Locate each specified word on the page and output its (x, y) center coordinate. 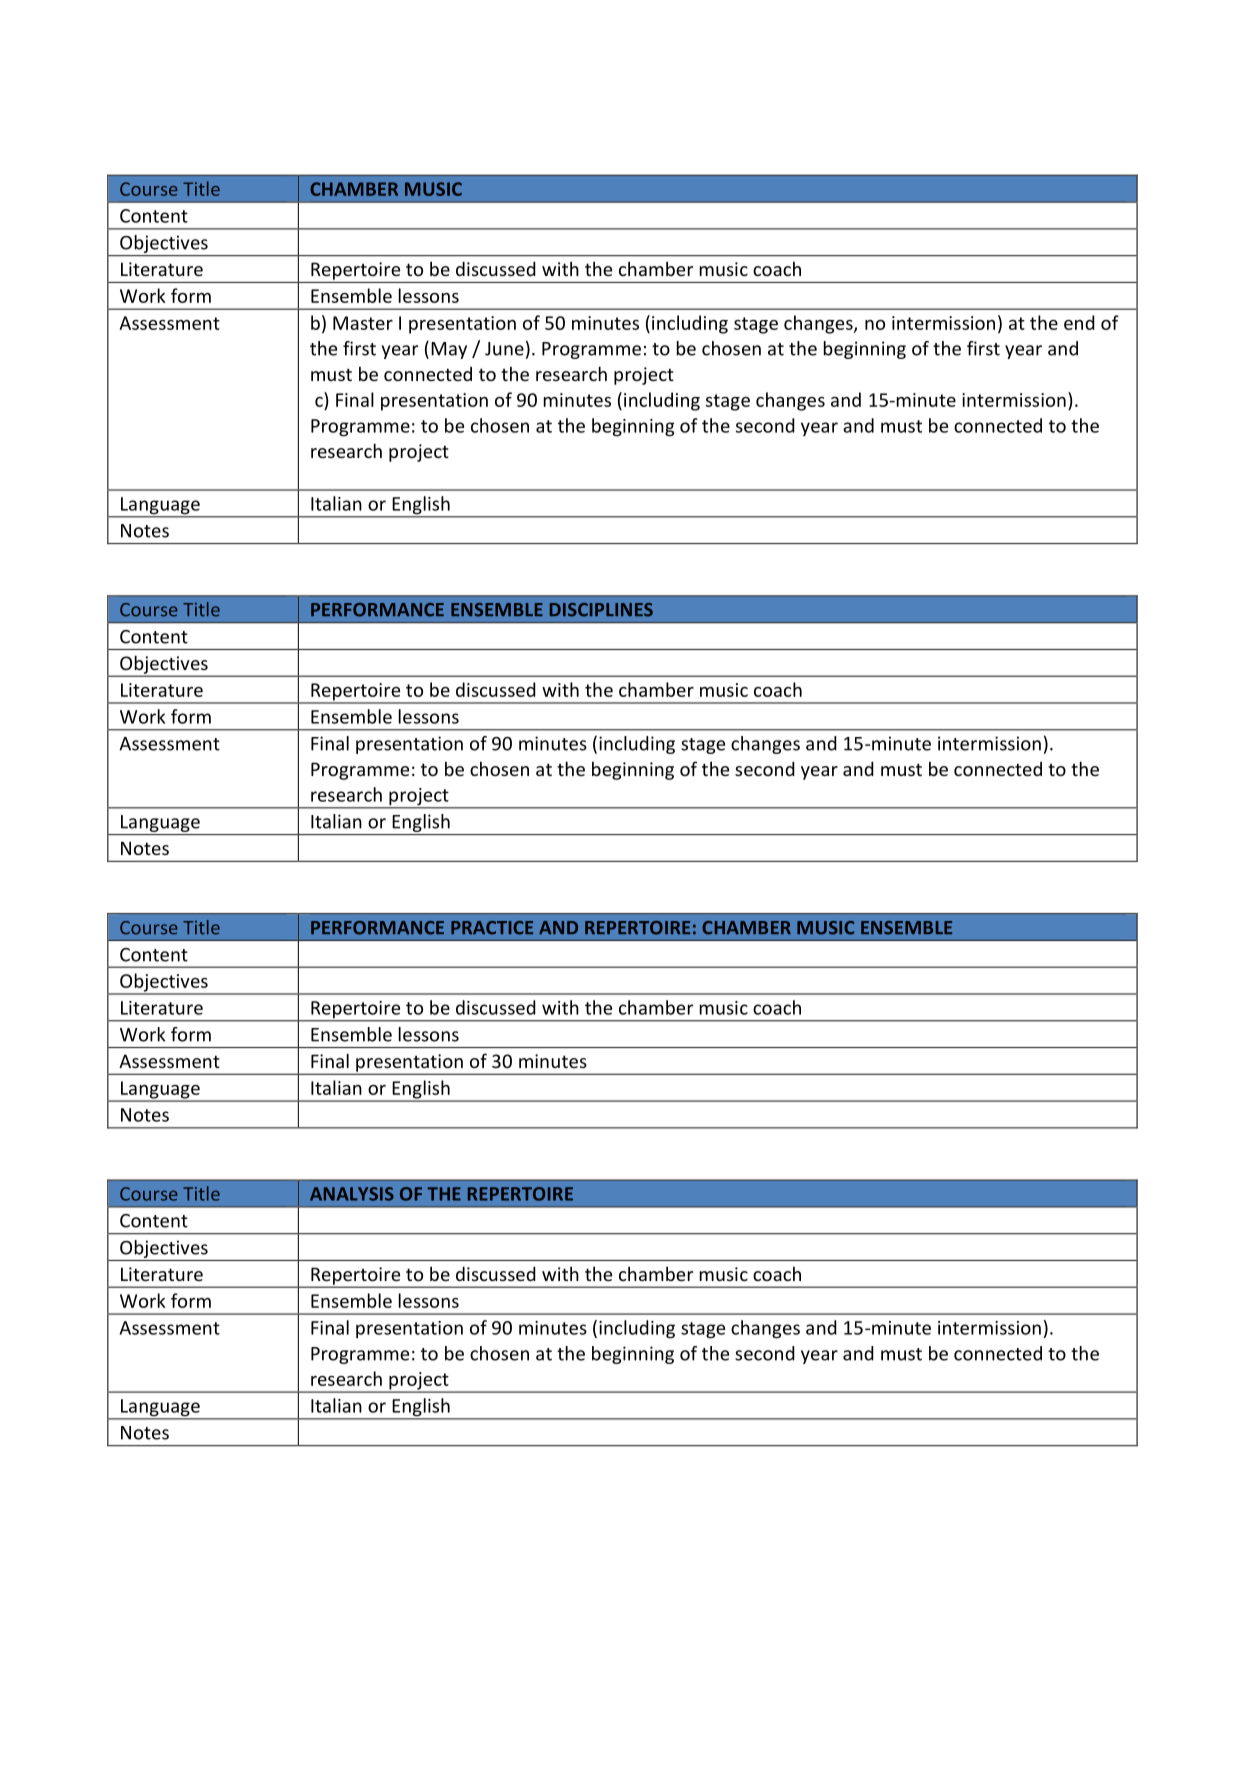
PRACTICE (492, 928)
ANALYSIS (352, 1194)
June (504, 349)
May (449, 350)
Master (363, 323)
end (1079, 322)
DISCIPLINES (601, 610)
